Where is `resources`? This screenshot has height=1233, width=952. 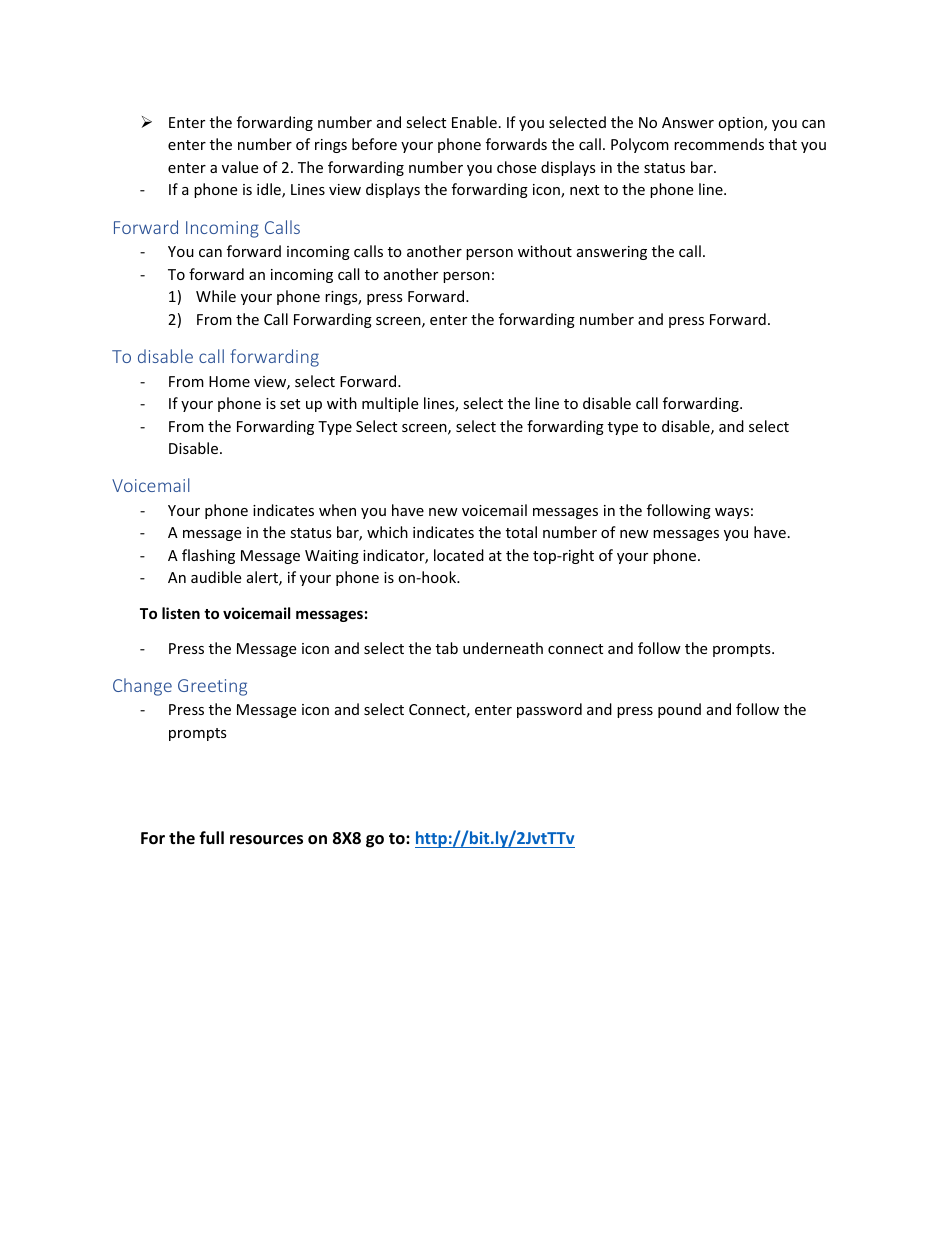
resources is located at coordinates (266, 840).
